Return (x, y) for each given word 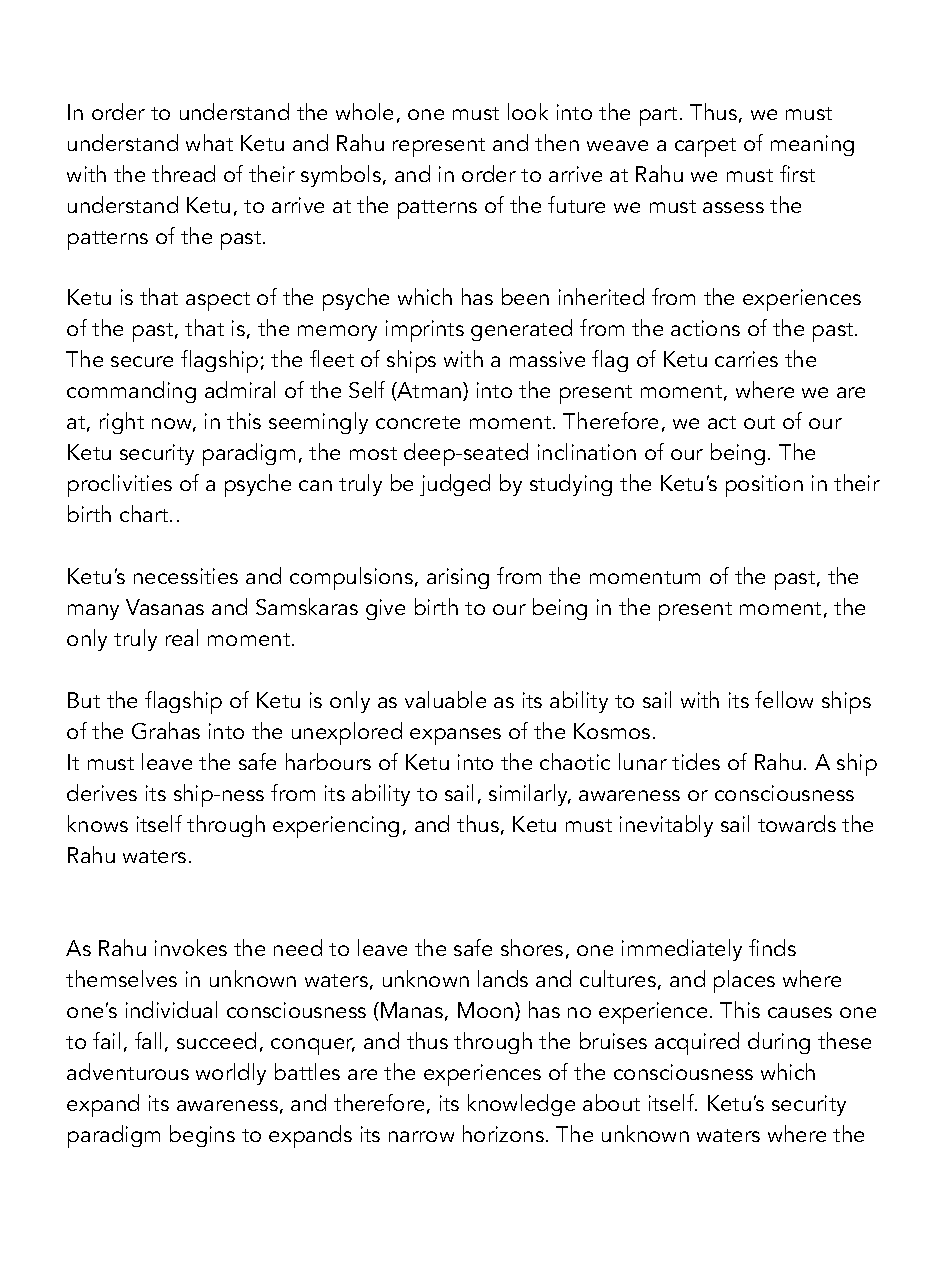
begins (202, 1136)
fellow (784, 699)
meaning (812, 145)
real (182, 637)
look (528, 111)
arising (458, 578)
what (209, 142)
